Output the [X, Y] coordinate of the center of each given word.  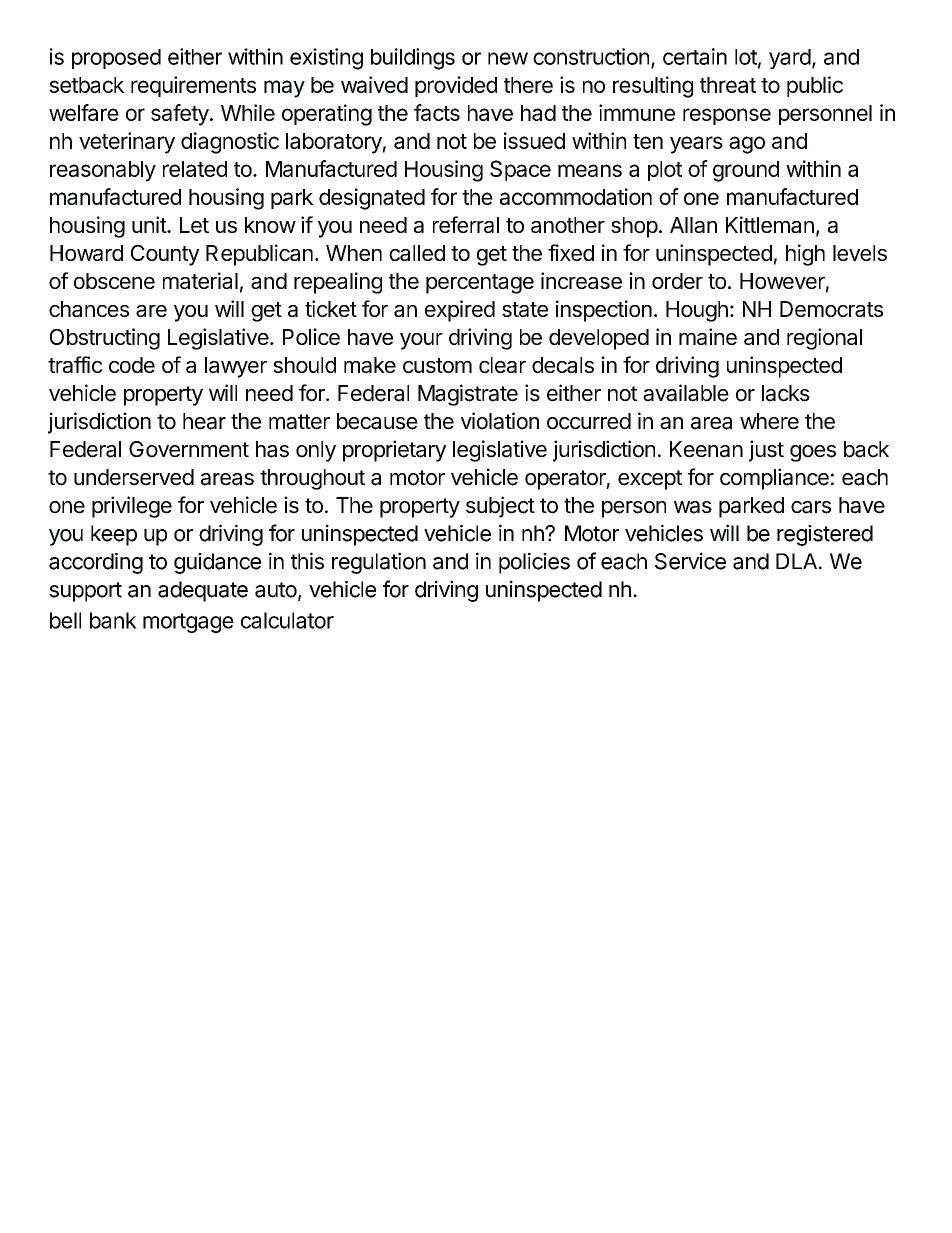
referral [466, 224]
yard [790, 59]
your [421, 341]
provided [456, 86]
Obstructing [105, 339]
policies [534, 563]
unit [150, 224]
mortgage [188, 623]
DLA [796, 561]
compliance [774, 479]
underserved [134, 477]
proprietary [394, 451]
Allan [693, 225]
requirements [193, 86]
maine [708, 336]
